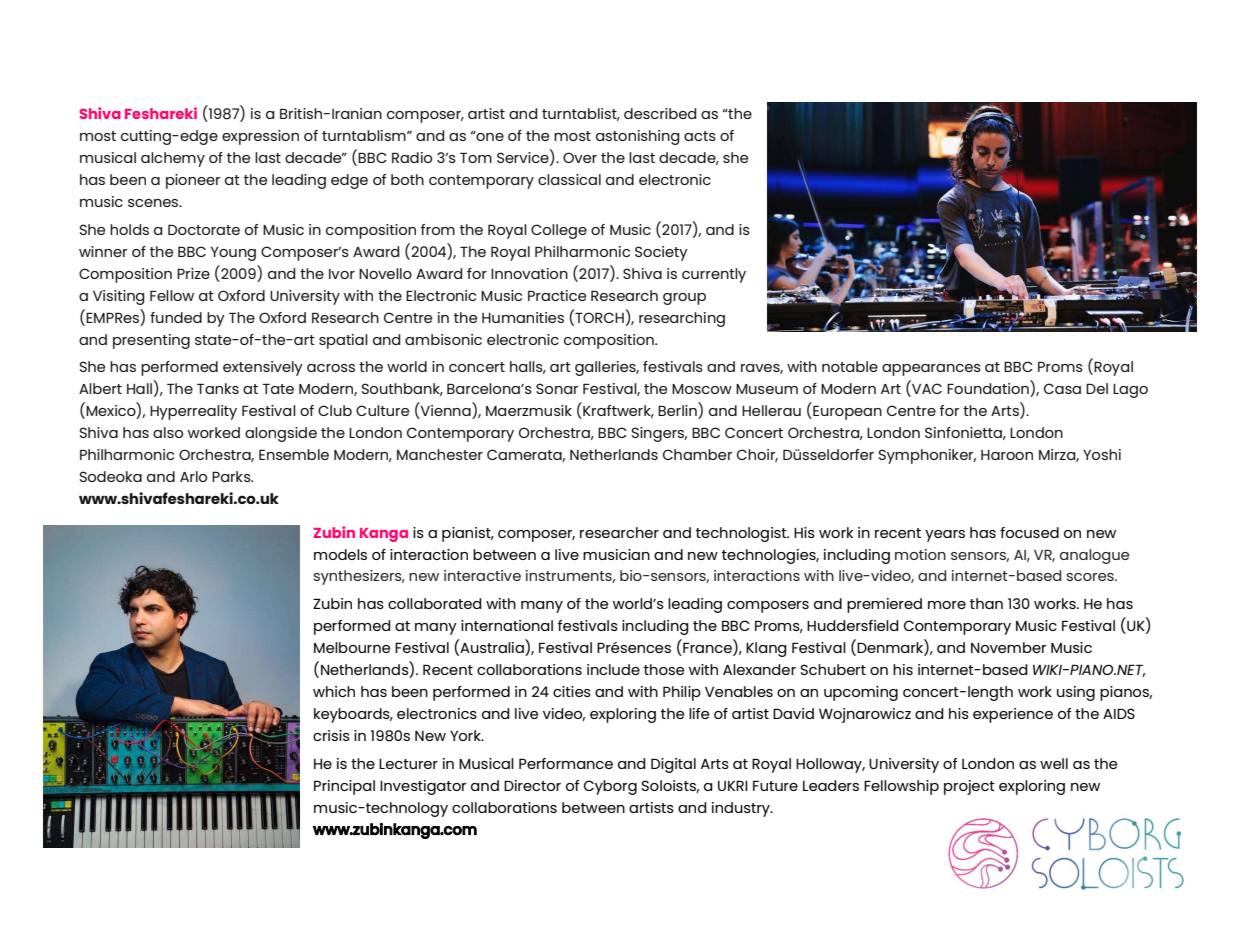  I want to click on acts, so click(700, 136).
